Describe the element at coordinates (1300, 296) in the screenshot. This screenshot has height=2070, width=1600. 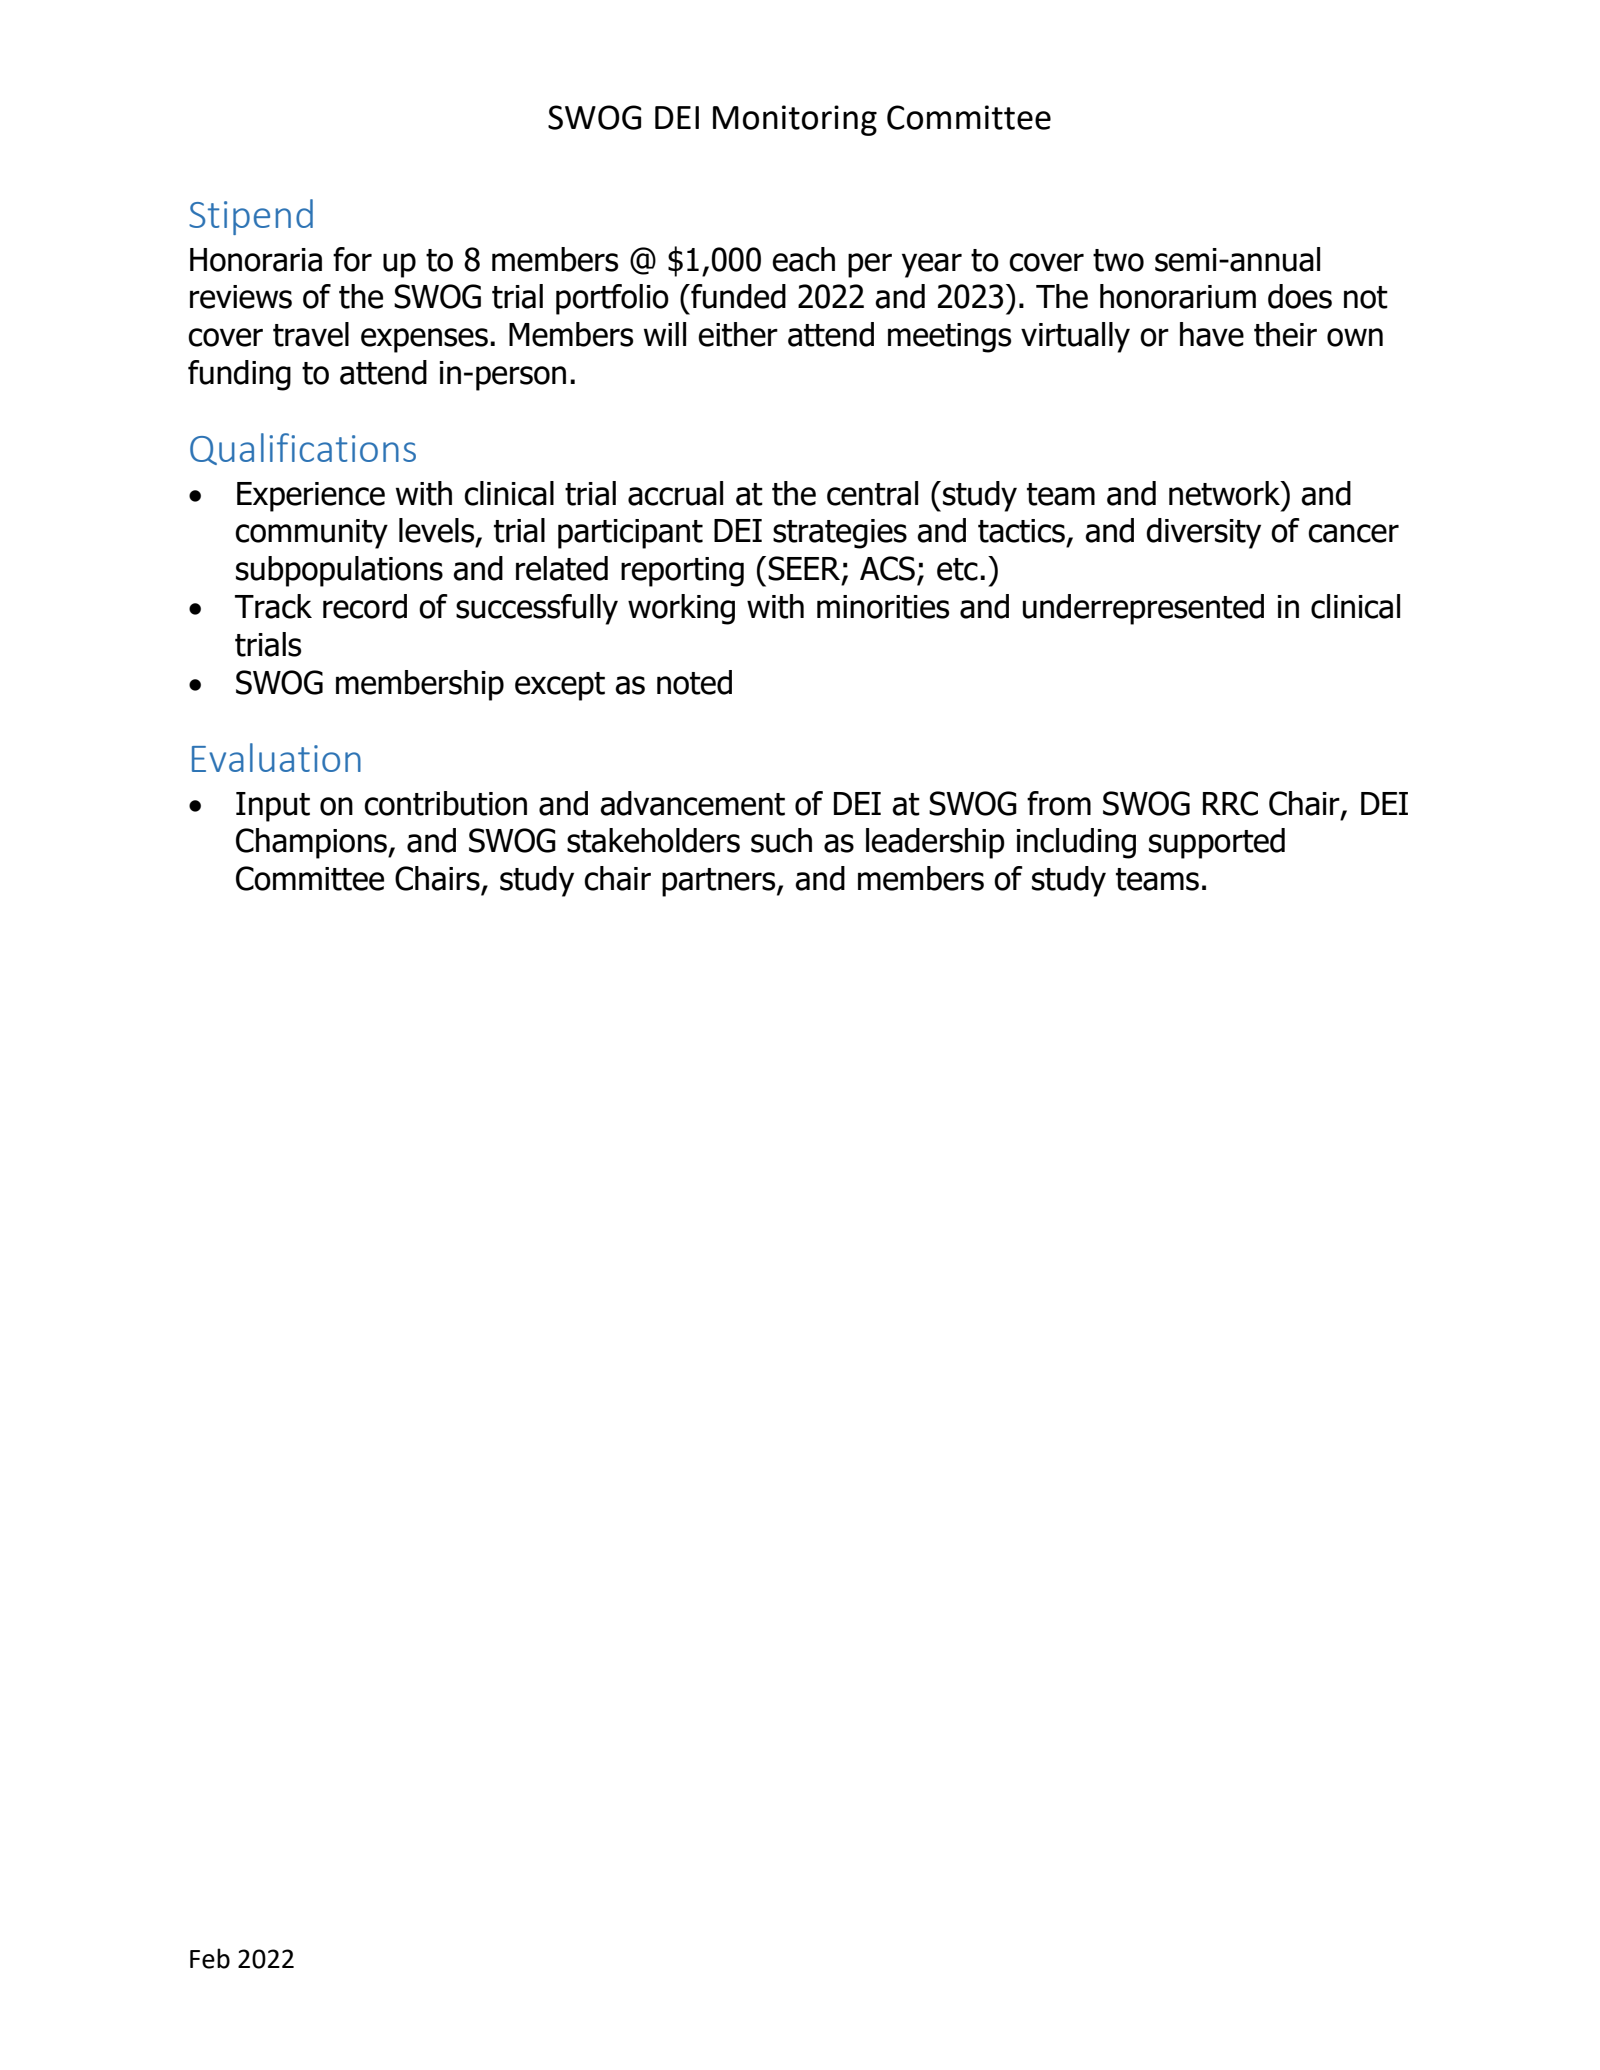
I see `does` at that location.
